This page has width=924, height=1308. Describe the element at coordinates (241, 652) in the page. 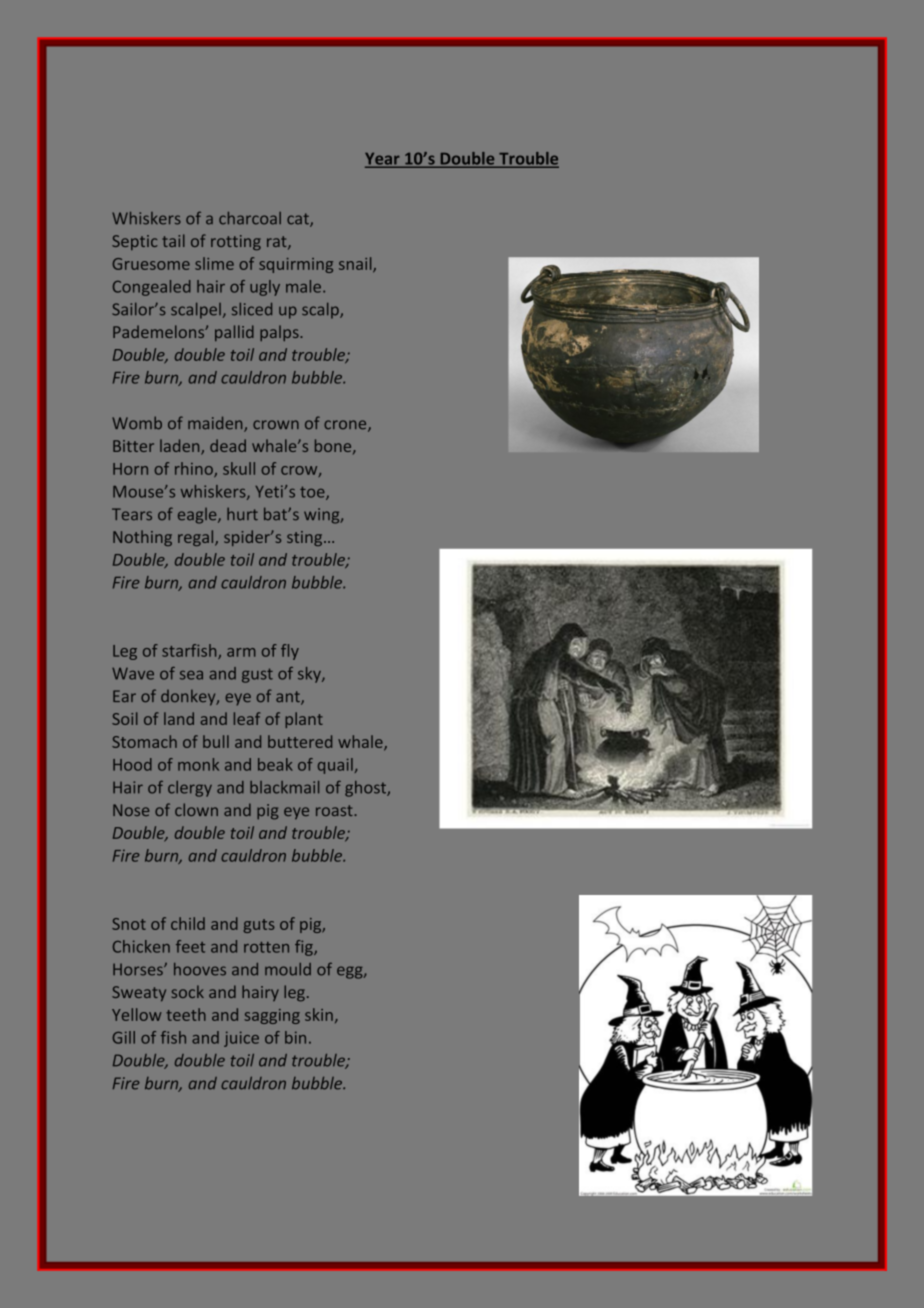

I see `arm` at that location.
